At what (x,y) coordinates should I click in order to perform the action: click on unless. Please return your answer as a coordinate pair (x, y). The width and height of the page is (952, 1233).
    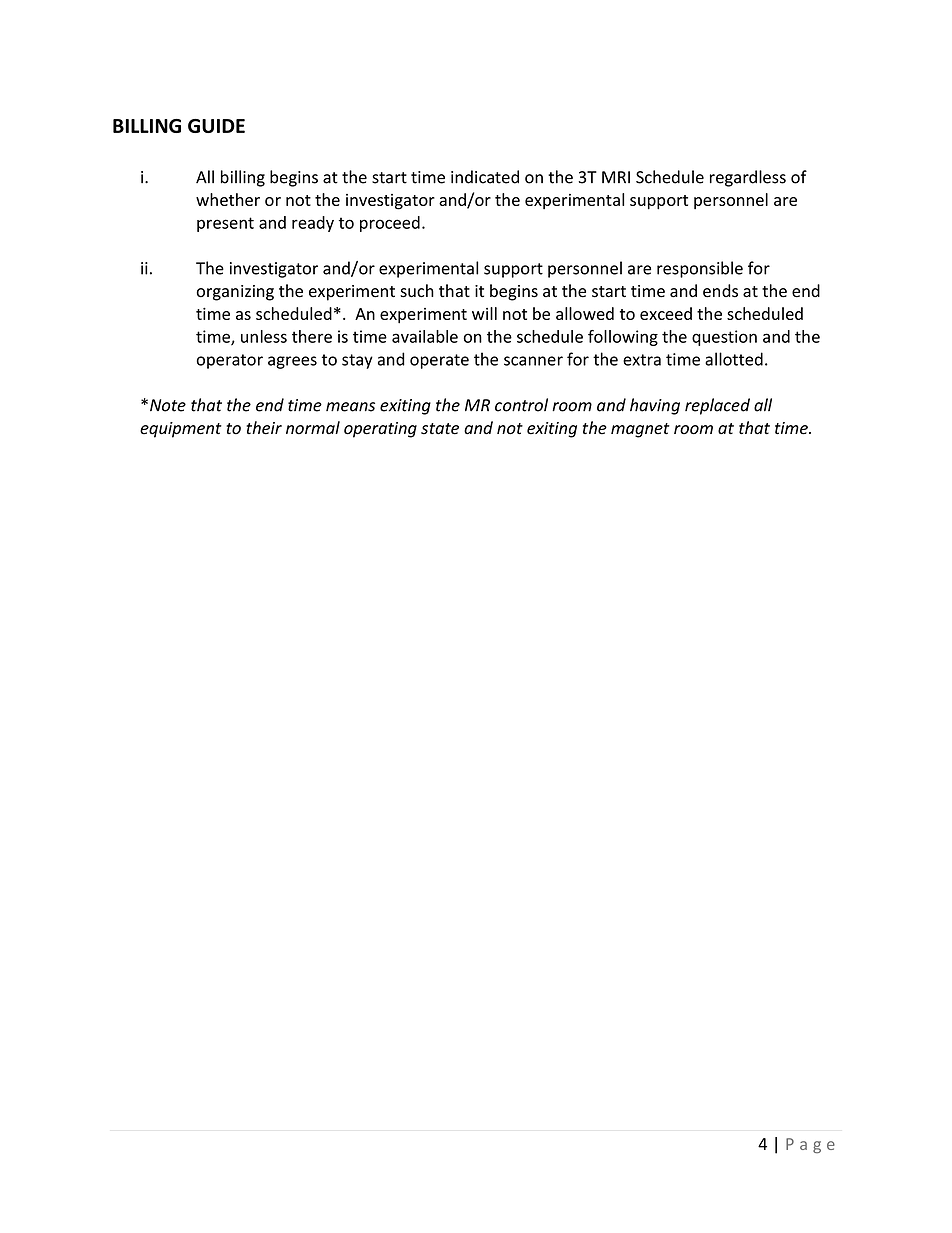
    Looking at the image, I should click on (264, 336).
